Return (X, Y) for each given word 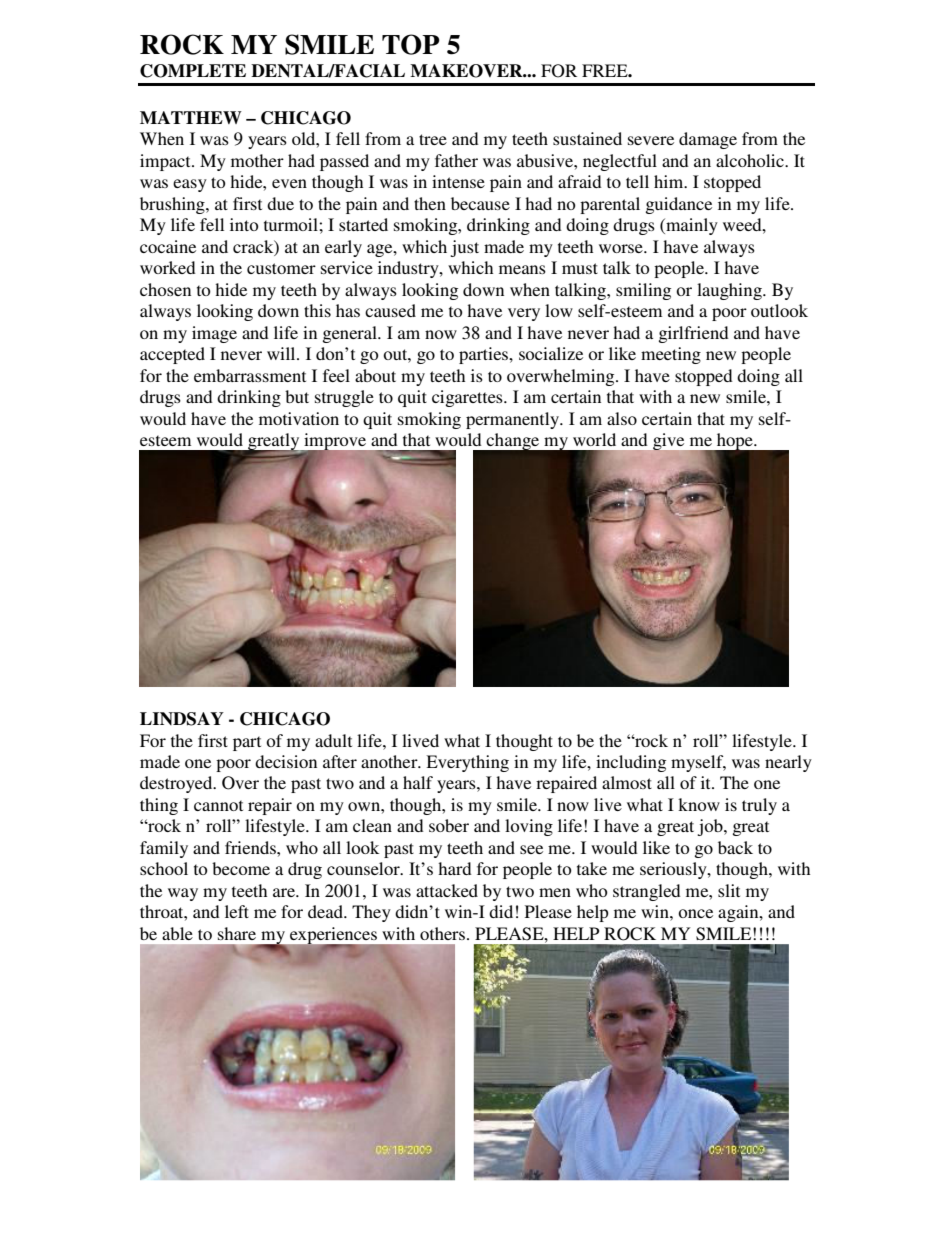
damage (708, 140)
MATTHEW (191, 117)
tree (433, 139)
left (237, 911)
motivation (299, 418)
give (670, 443)
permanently (514, 420)
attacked (447, 890)
